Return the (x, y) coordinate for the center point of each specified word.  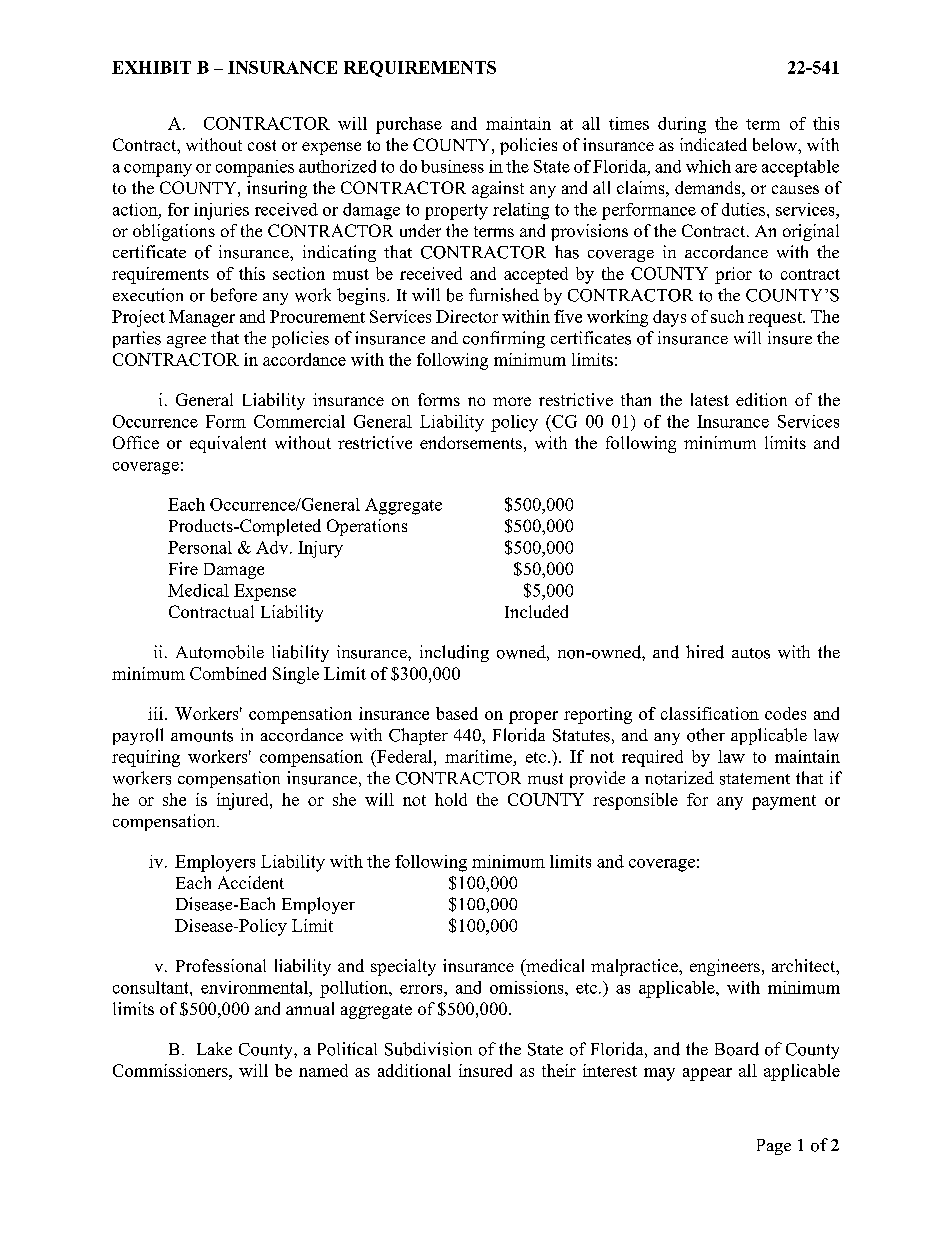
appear (707, 1074)
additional (414, 1070)
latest (710, 399)
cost (262, 145)
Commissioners (171, 1070)
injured (244, 801)
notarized (679, 778)
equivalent (228, 444)
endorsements (471, 442)
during (682, 125)
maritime (480, 756)
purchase (409, 125)
